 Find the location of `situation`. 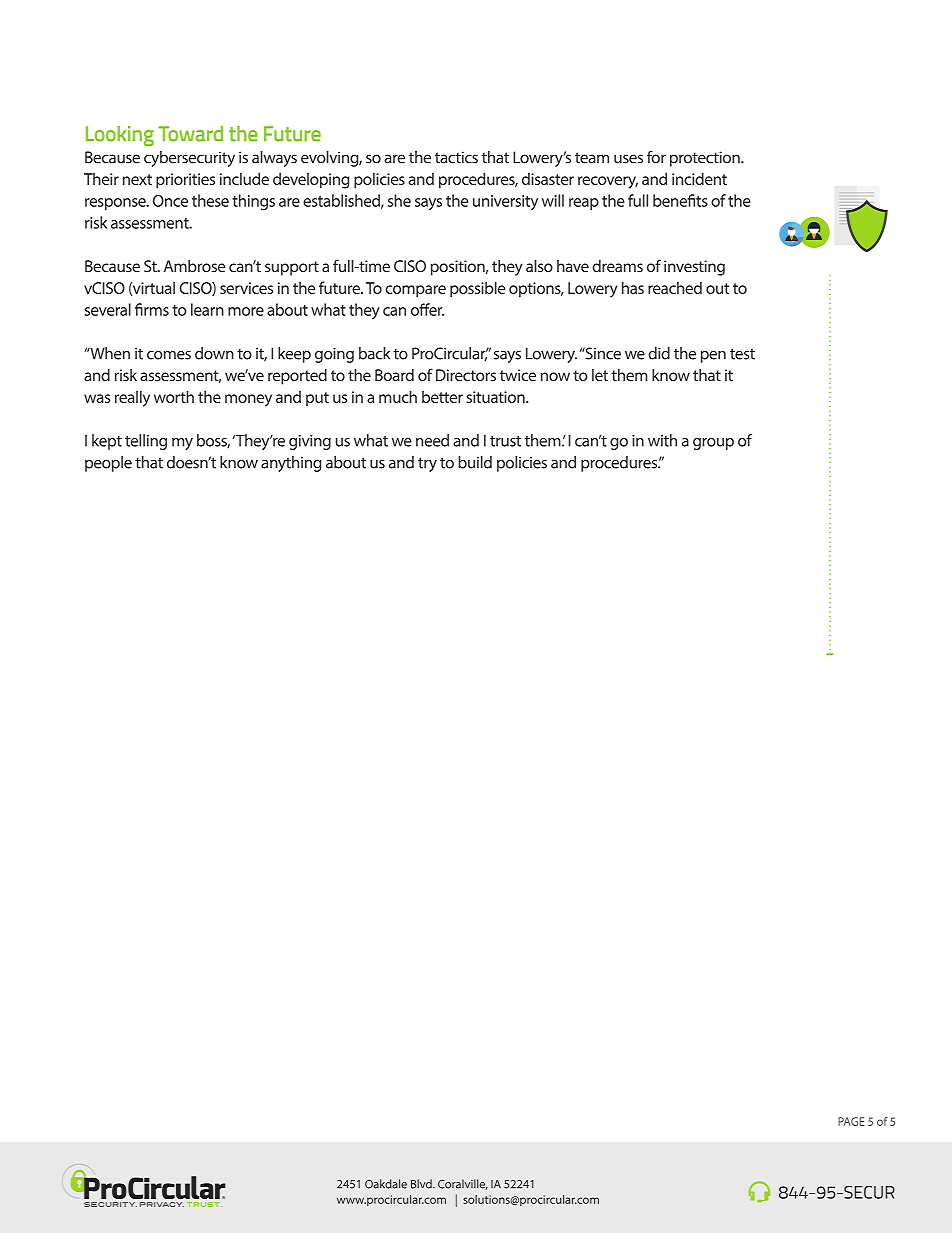

situation is located at coordinates (496, 397).
